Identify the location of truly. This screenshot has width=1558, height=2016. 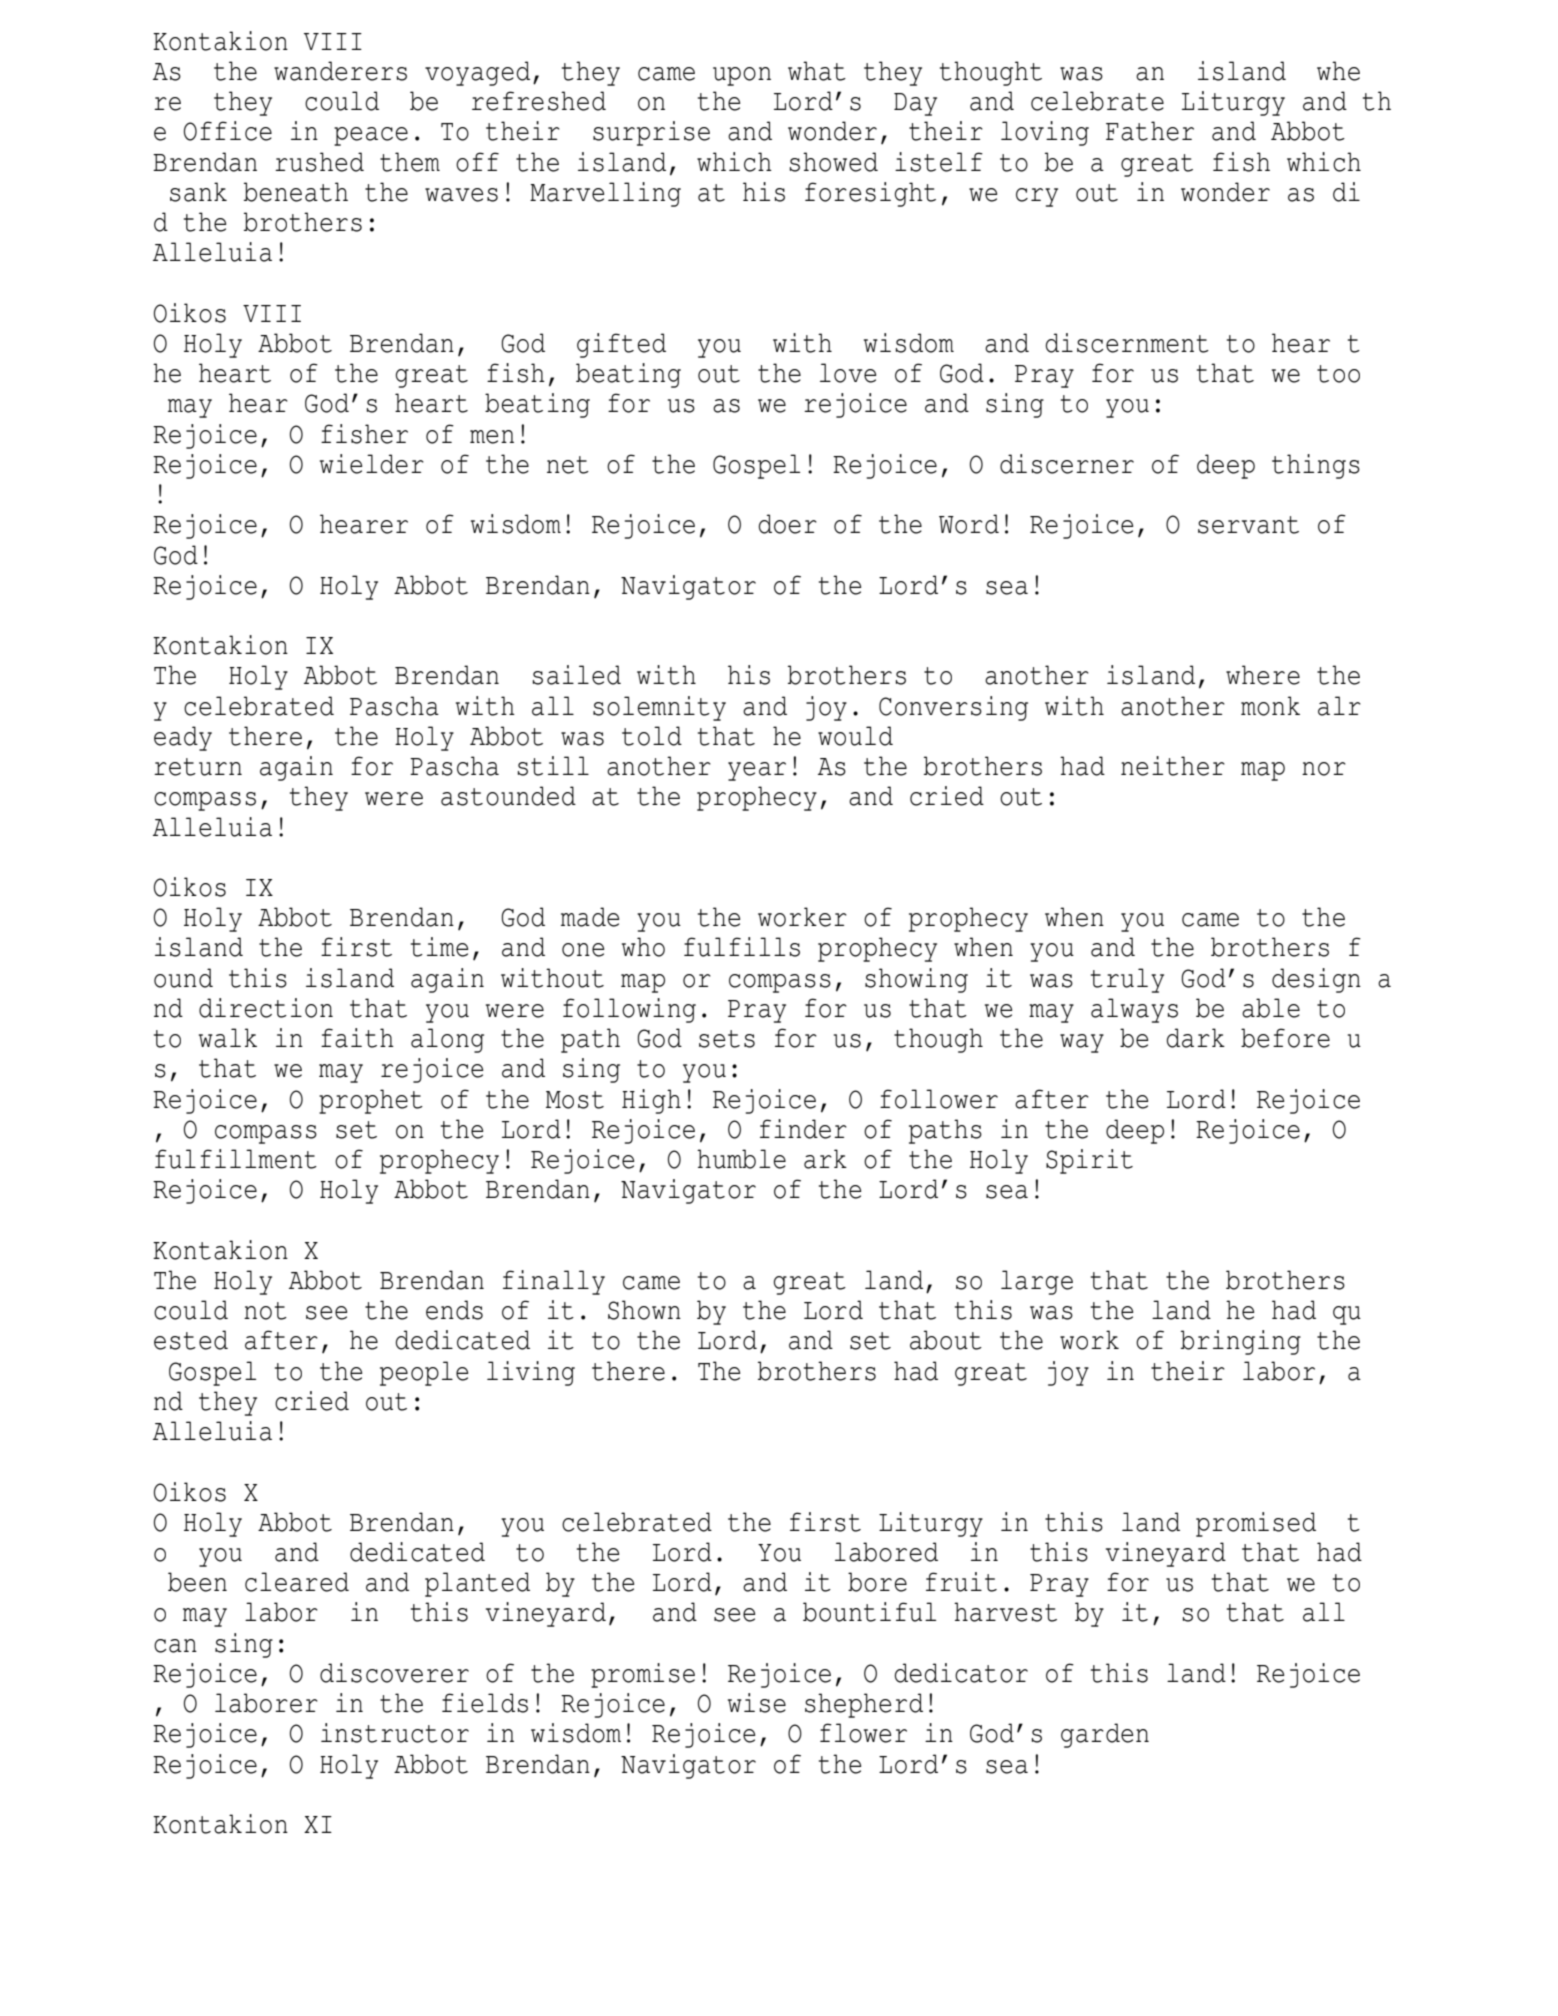
(1127, 980).
